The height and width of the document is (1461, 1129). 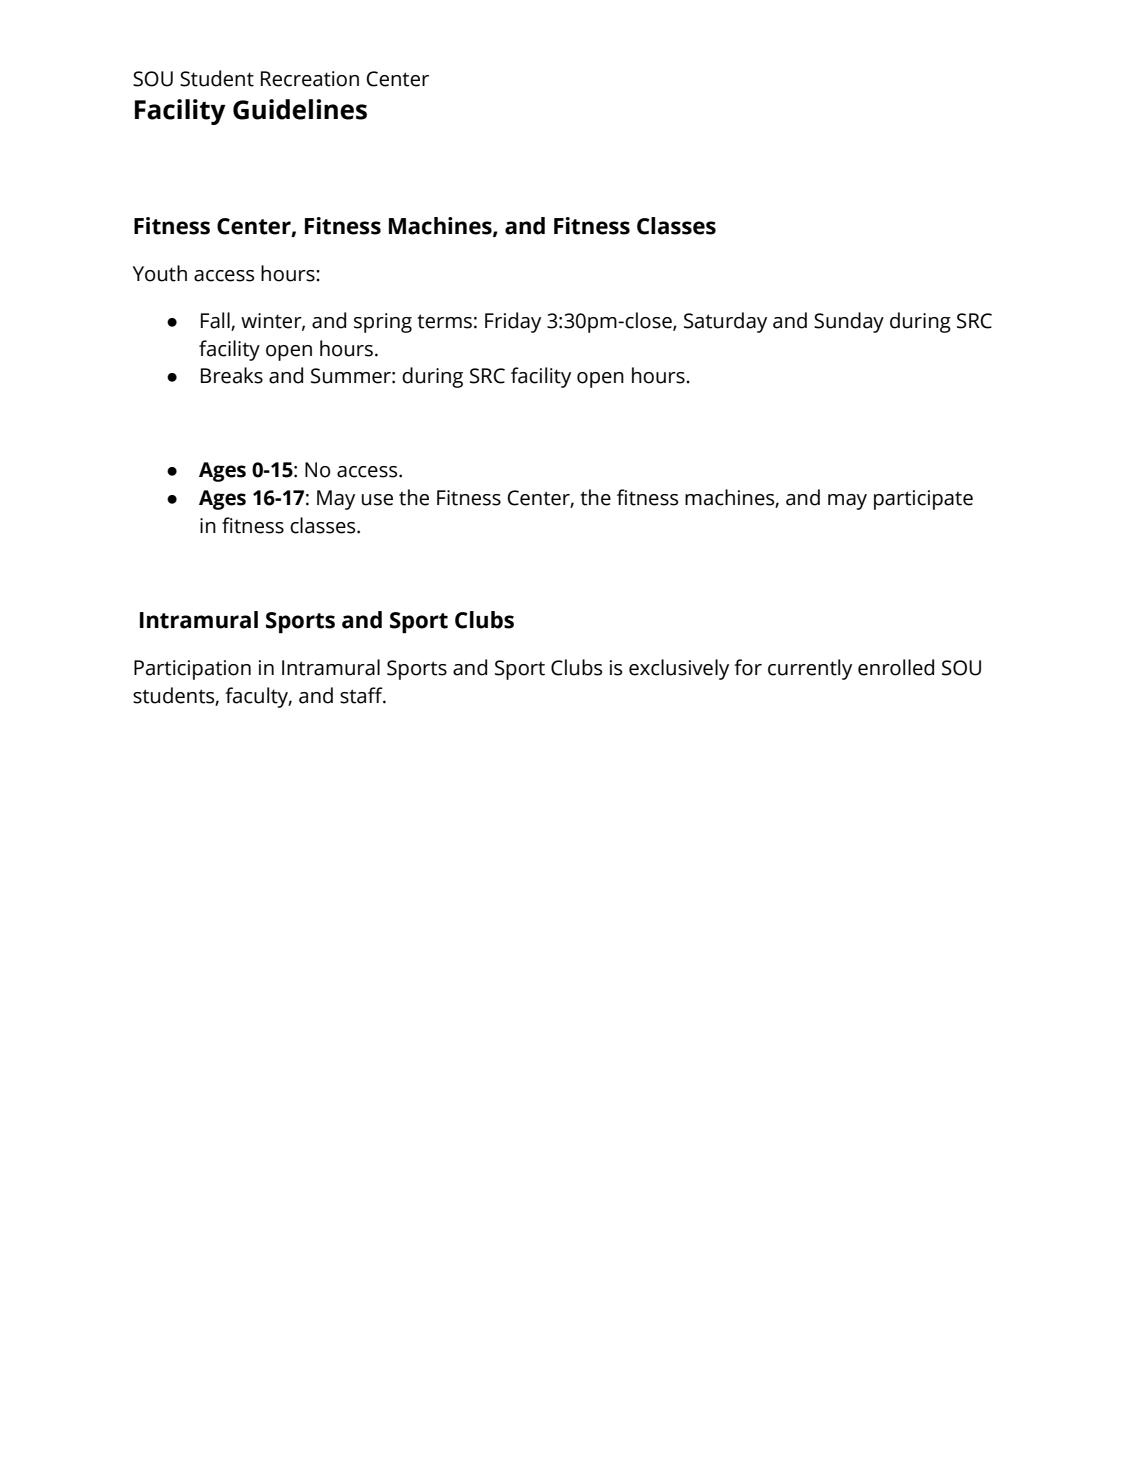 I want to click on Saturday, so click(x=725, y=322).
